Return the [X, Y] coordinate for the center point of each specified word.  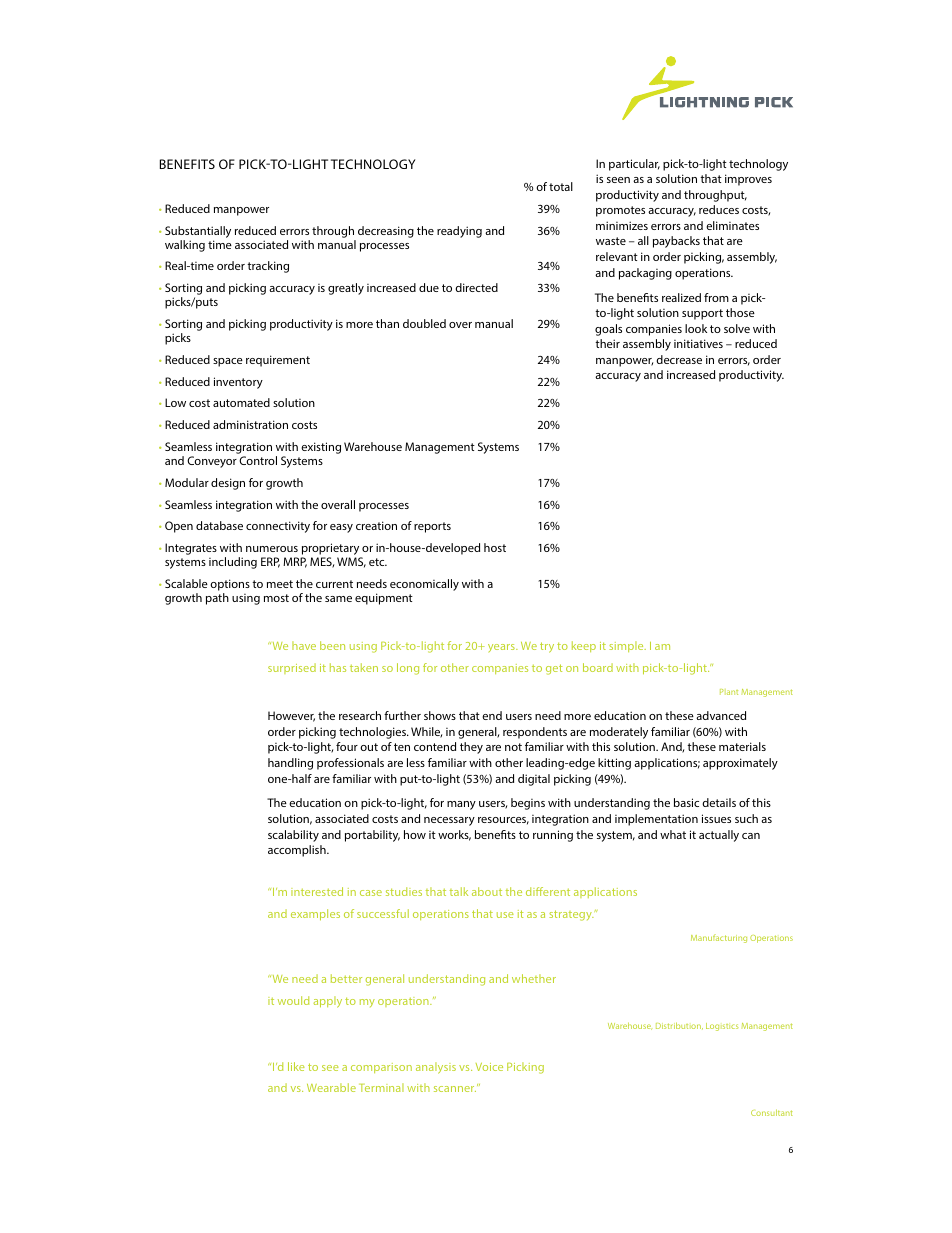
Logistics [722, 1027]
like [296, 1066]
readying [459, 232]
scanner [455, 1089]
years [502, 648]
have [304, 645]
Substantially [198, 232]
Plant [729, 692]
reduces [719, 209]
